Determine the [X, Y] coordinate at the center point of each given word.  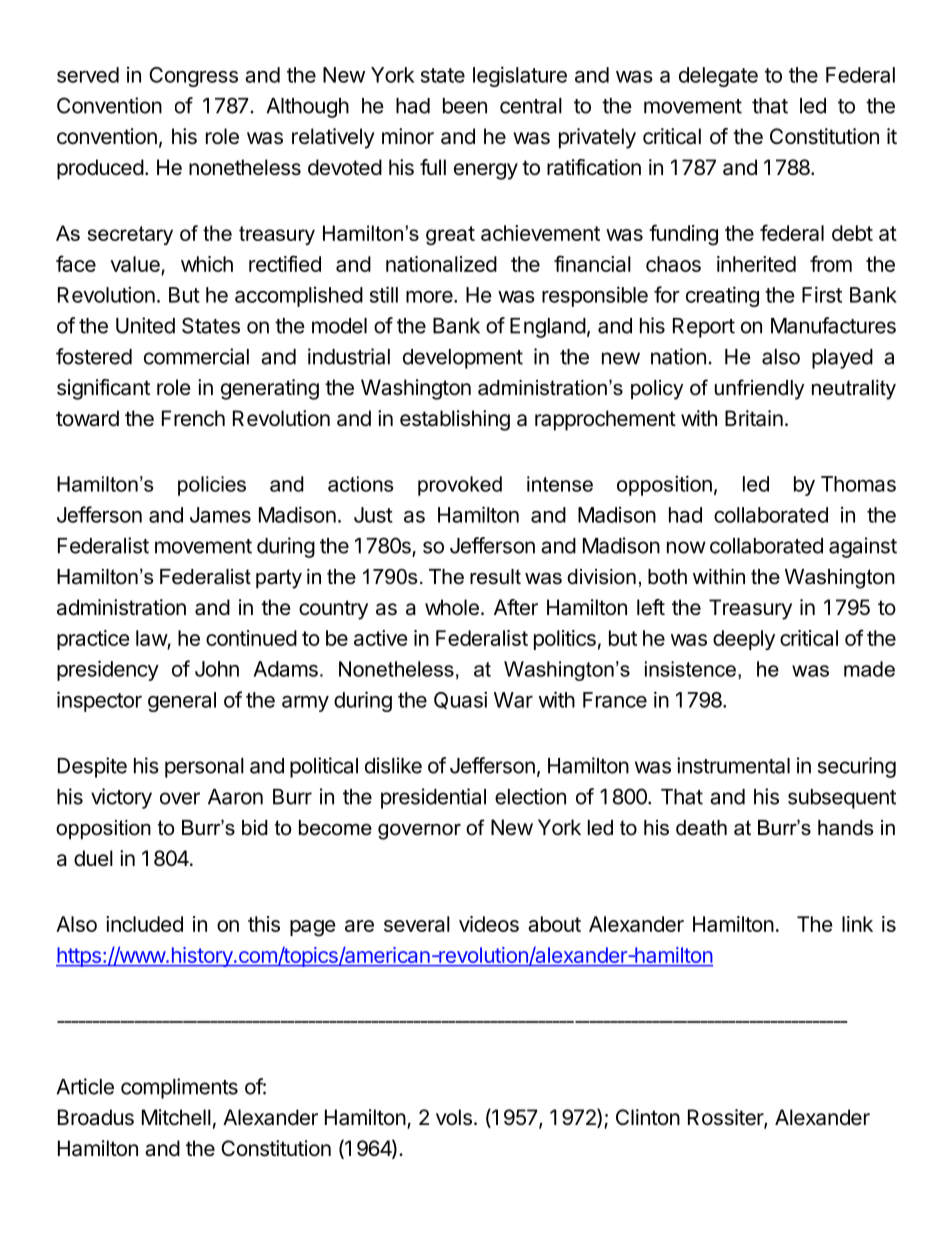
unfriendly [759, 389]
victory [121, 798]
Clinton [648, 1117]
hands [845, 828]
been [465, 106]
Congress [193, 77]
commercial [196, 356]
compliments [179, 1088]
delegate [718, 77]
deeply [744, 640]
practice [93, 640]
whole [452, 607]
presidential [433, 798]
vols [454, 1117]
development [463, 359]
